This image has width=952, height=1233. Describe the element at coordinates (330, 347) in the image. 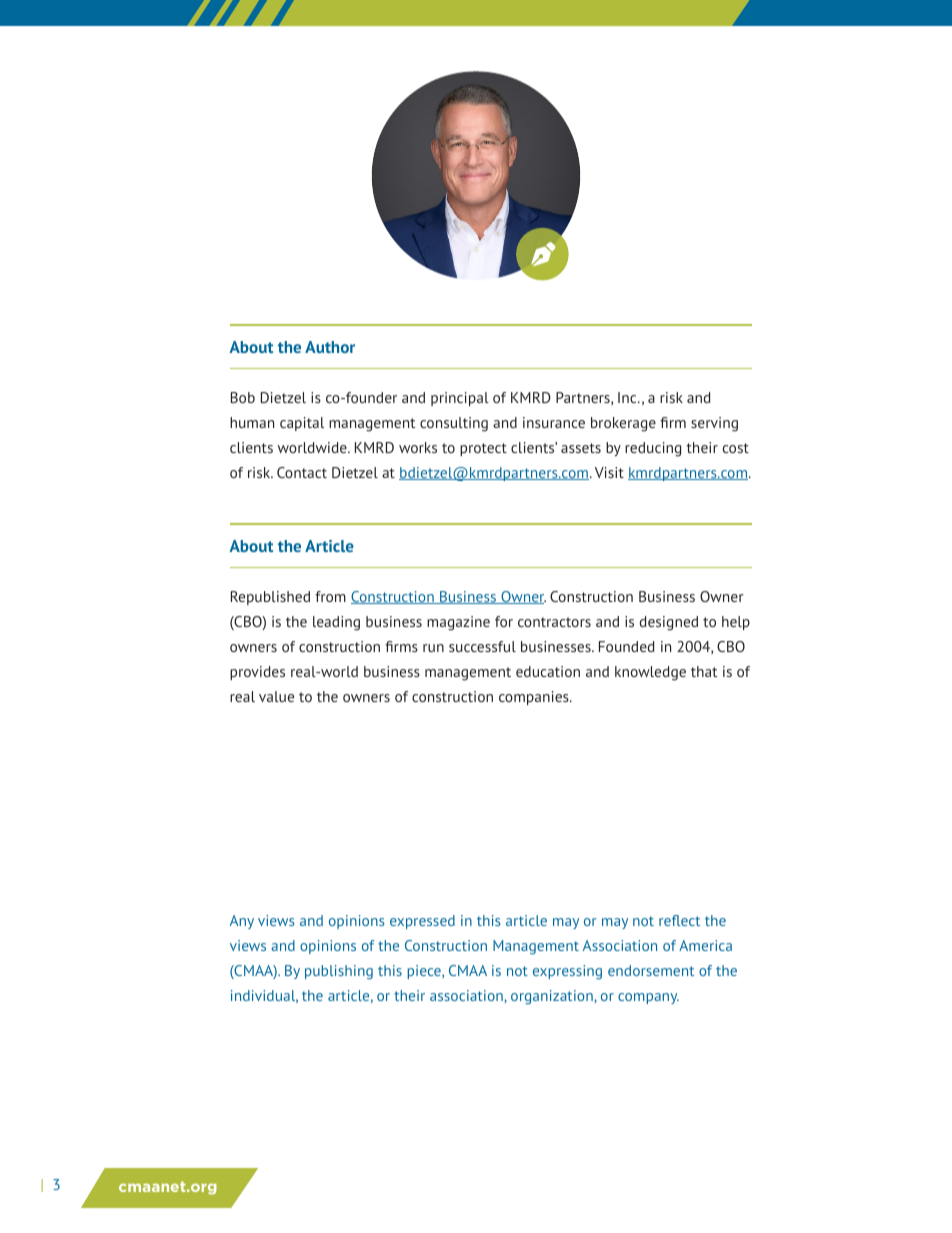

I see `Author` at that location.
